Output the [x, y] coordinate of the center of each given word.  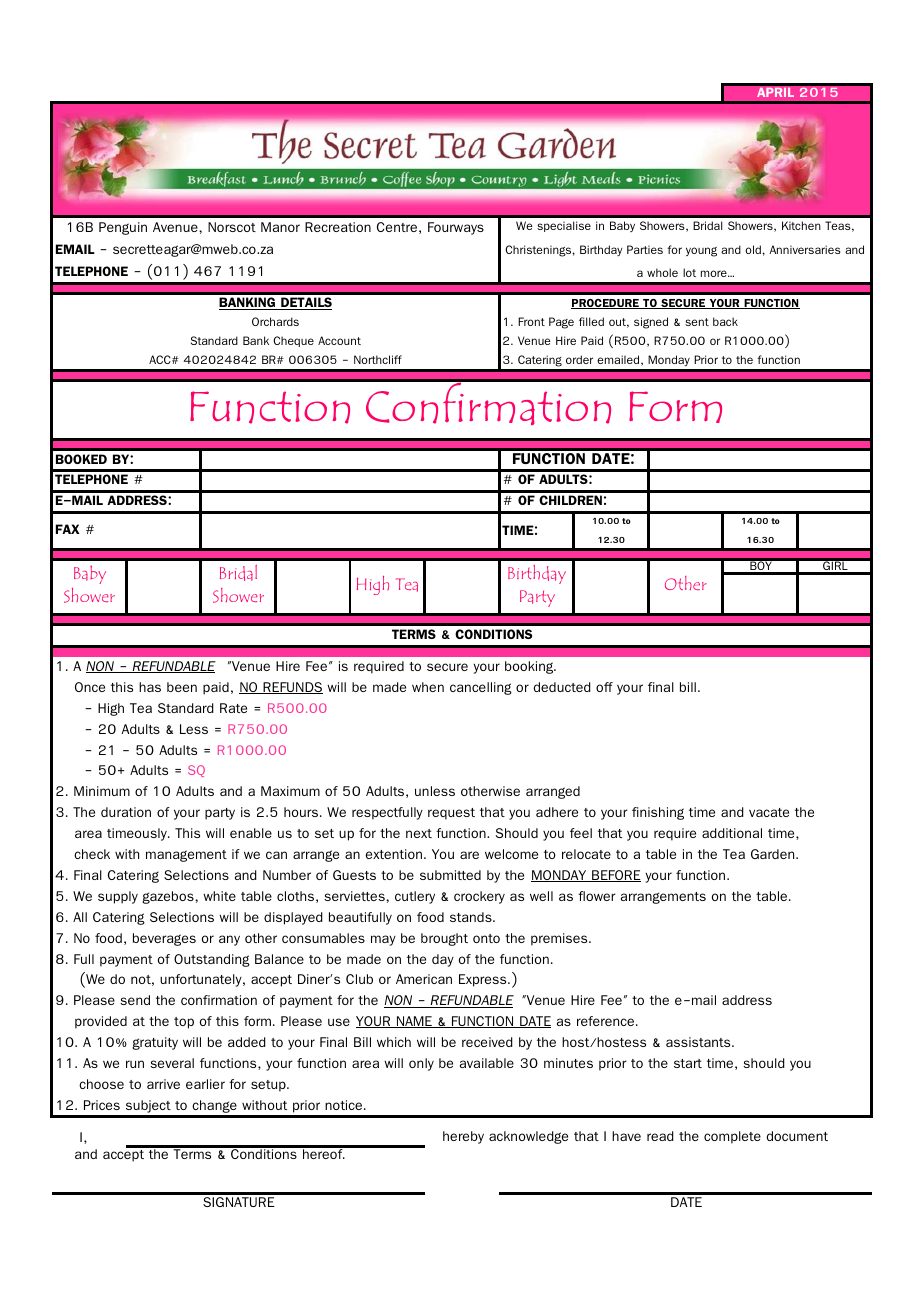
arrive [163, 1084]
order [579, 359]
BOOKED [81, 459]
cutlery [415, 897]
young [701, 252]
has [150, 687]
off [604, 687]
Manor [280, 227]
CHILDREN [570, 500]
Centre [397, 227]
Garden [774, 854]
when [428, 687]
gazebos [169, 897]
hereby [463, 1137]
